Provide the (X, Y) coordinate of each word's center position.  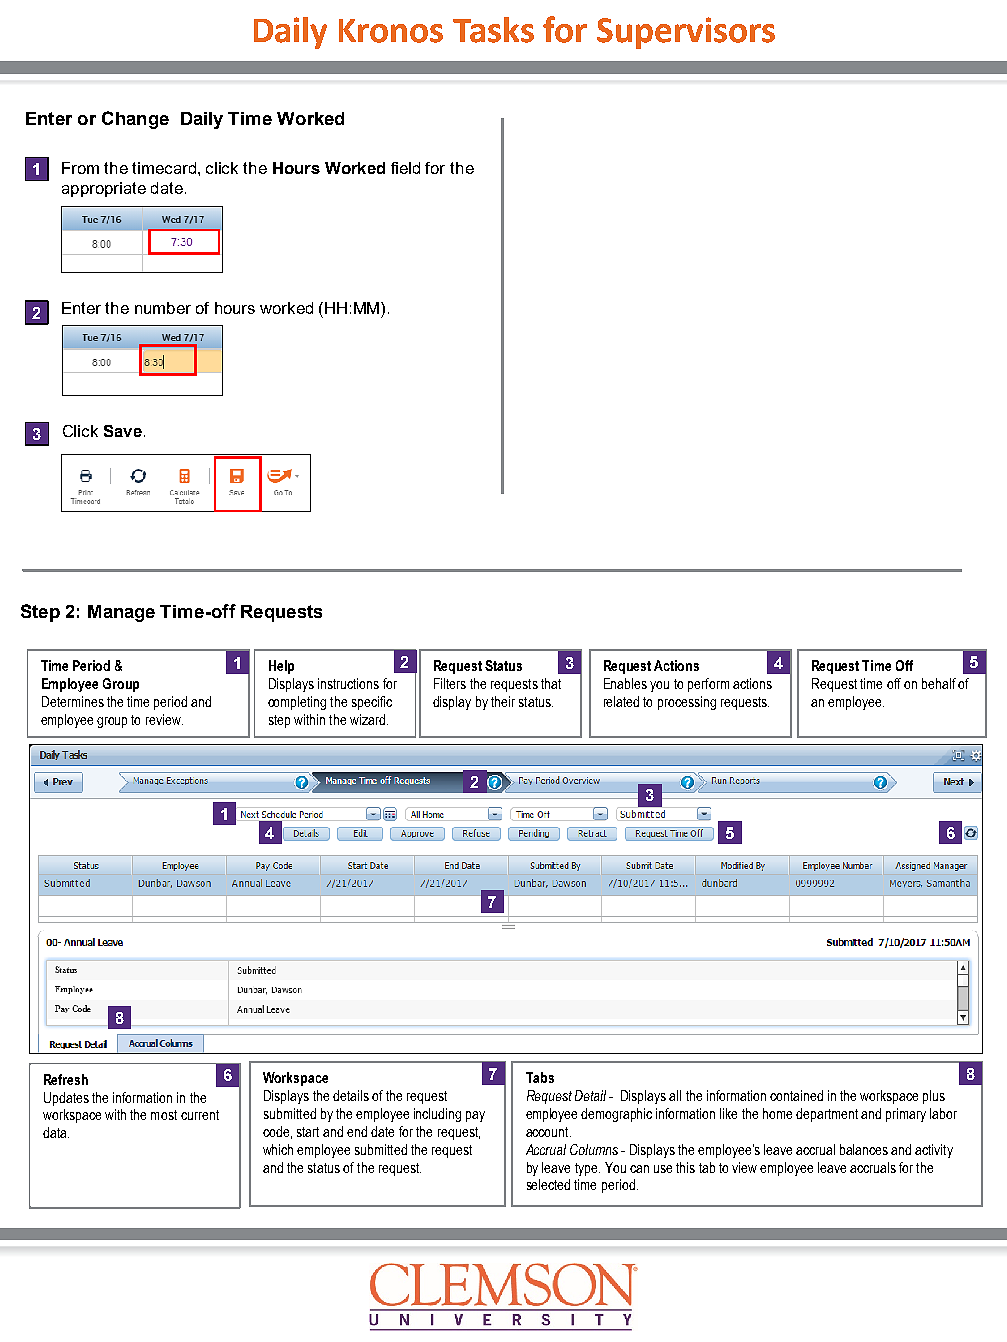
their (503, 701)
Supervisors (686, 33)
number (163, 308)
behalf (939, 683)
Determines (73, 701)
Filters (450, 683)
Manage (121, 613)
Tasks (493, 30)
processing (687, 703)
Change (135, 120)
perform (708, 685)
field (405, 168)
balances (864, 1149)
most (164, 1115)
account (548, 1132)
